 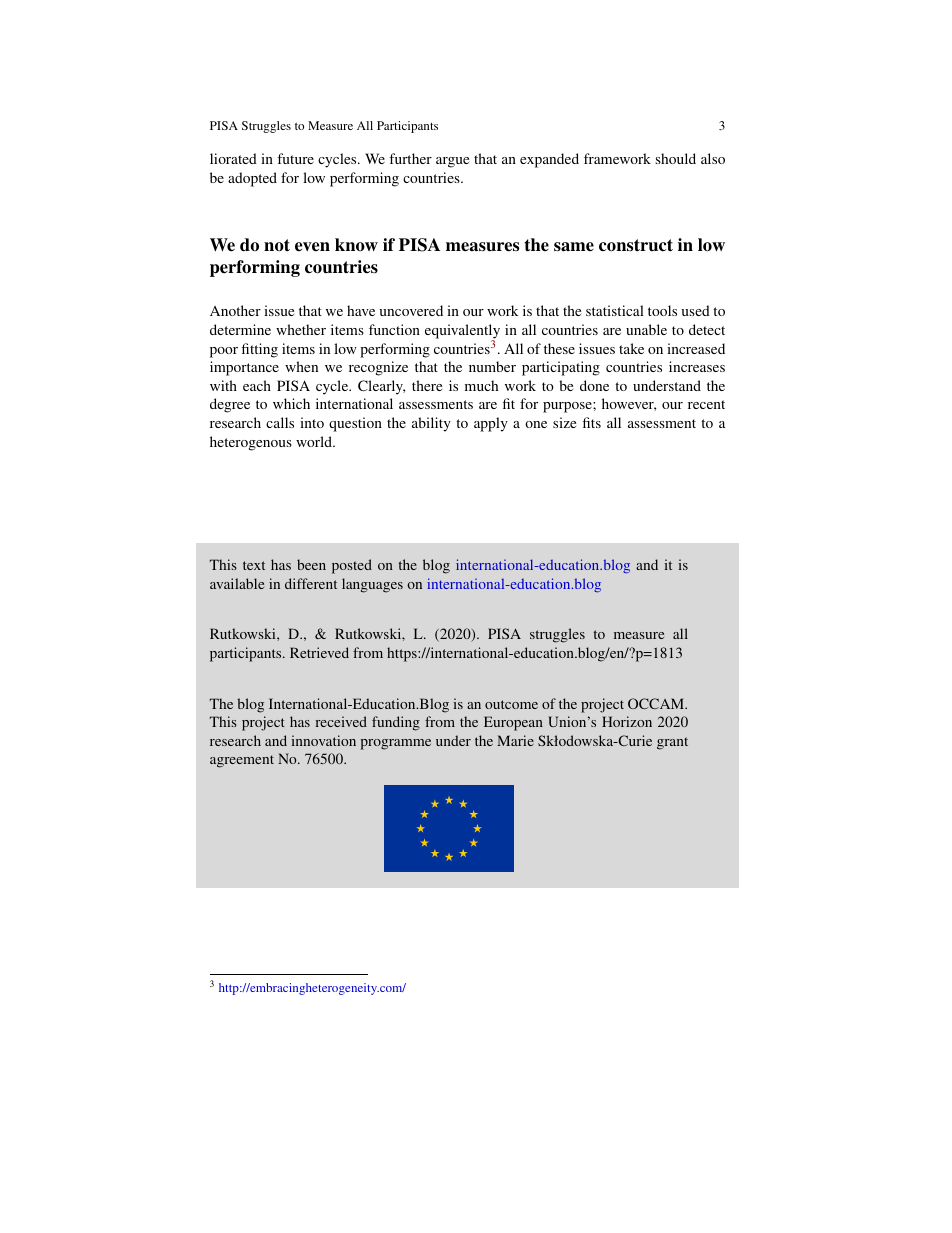 What do you see at coordinates (252, 179) in the document?
I see `adopted` at bounding box center [252, 179].
